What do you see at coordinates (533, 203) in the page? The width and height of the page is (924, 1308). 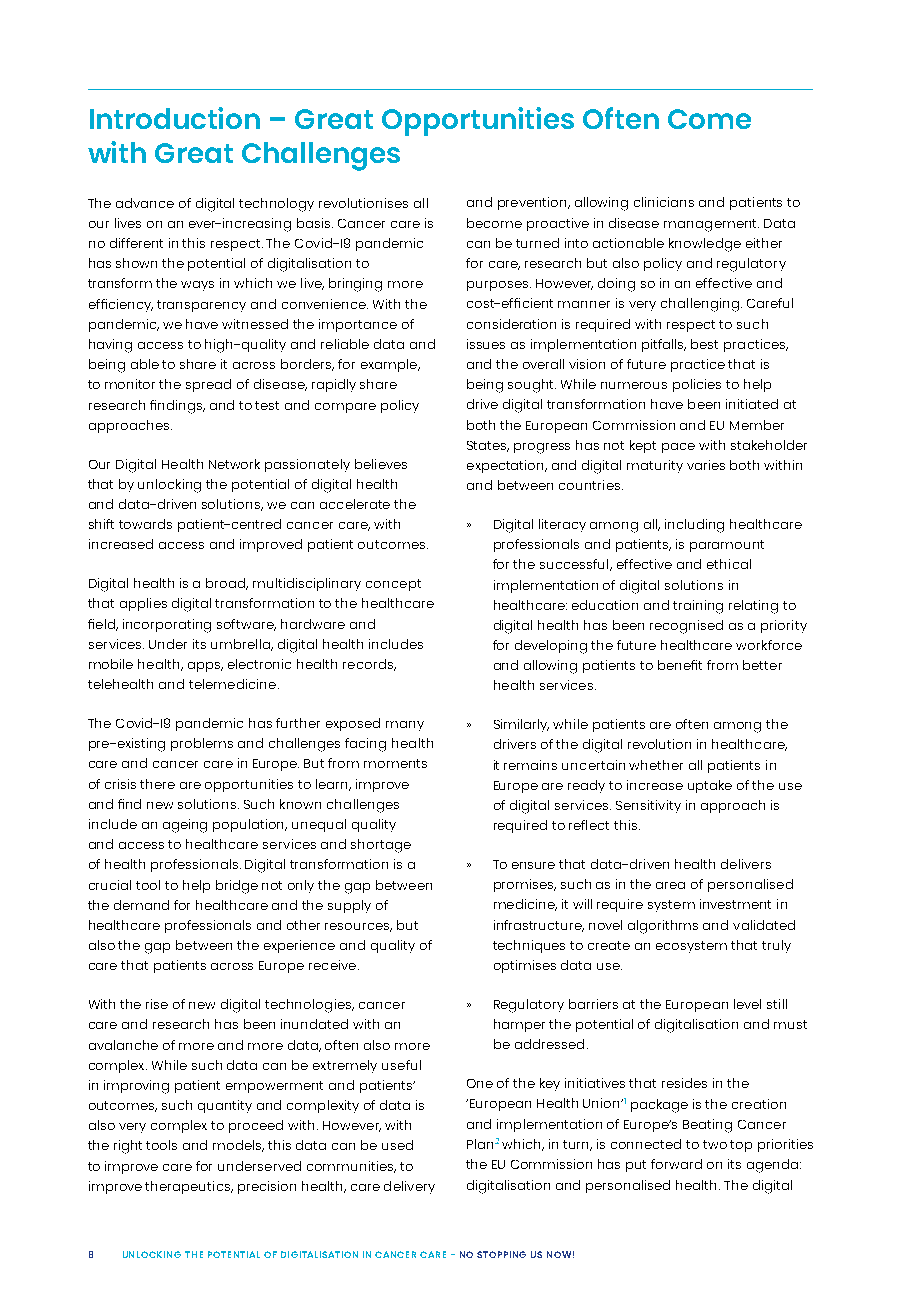 I see `prevention` at bounding box center [533, 203].
